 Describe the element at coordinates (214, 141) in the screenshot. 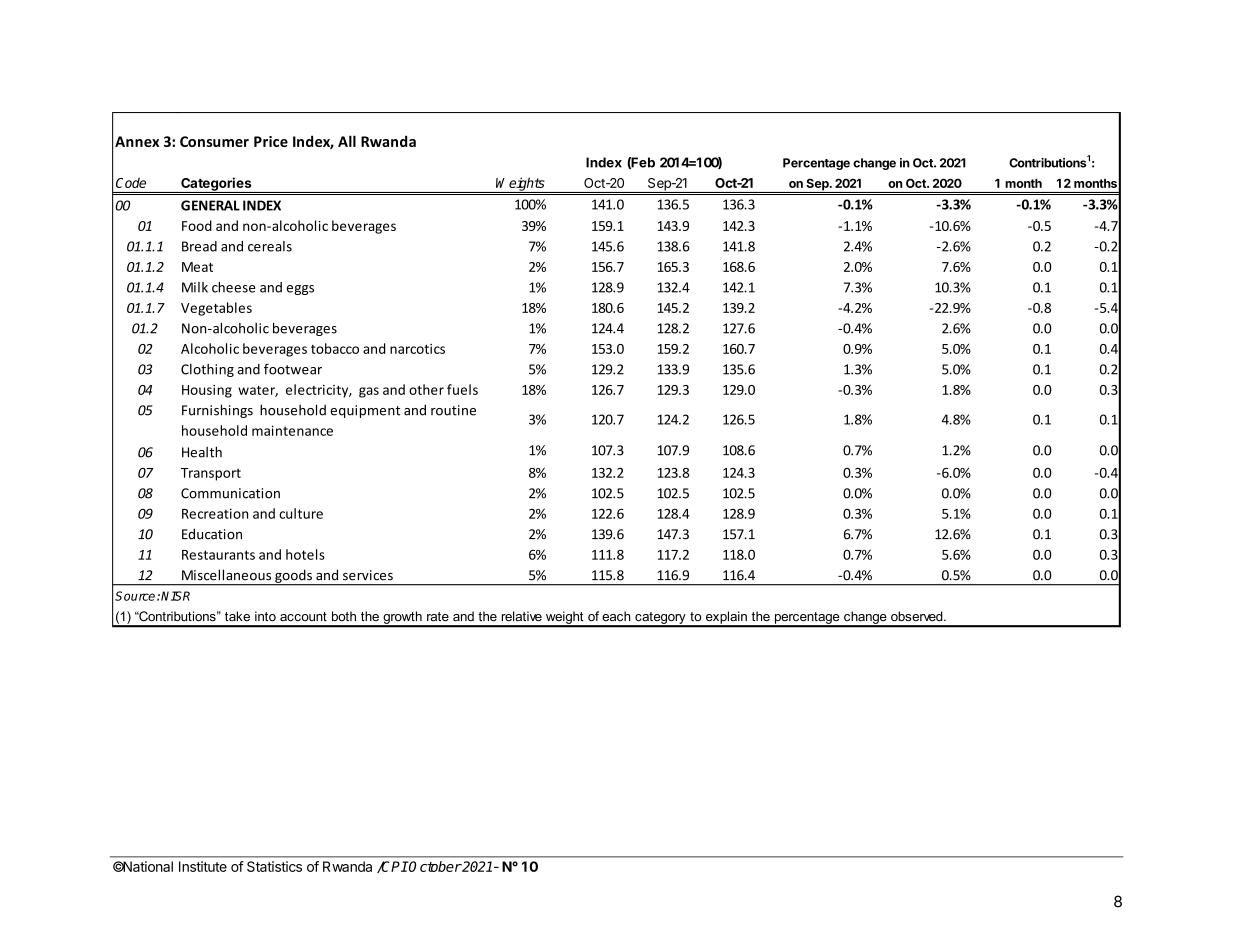

I see `Consumer` at that location.
